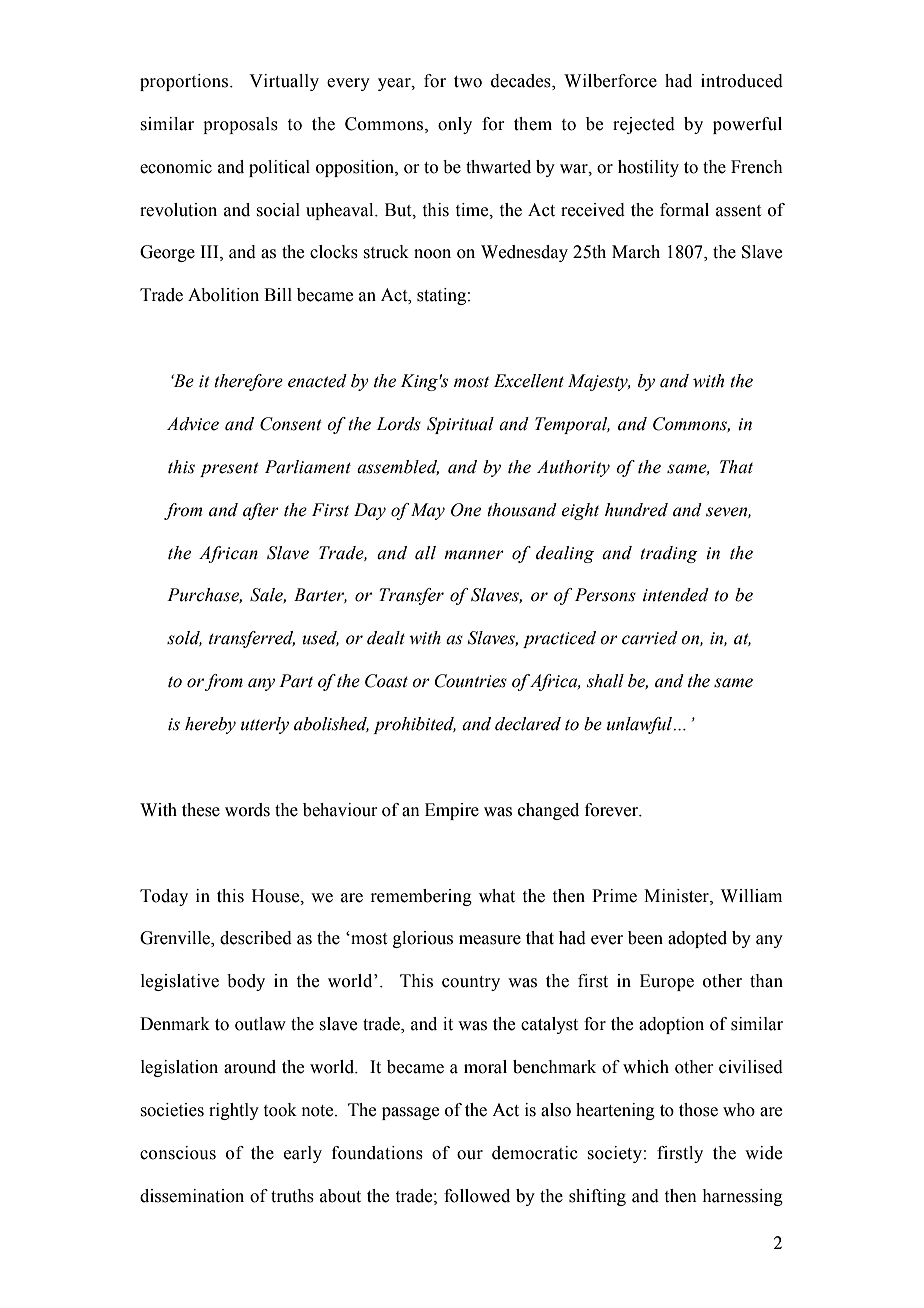 The image size is (924, 1308). What do you see at coordinates (698, 1110) in the image?
I see `those` at bounding box center [698, 1110].
